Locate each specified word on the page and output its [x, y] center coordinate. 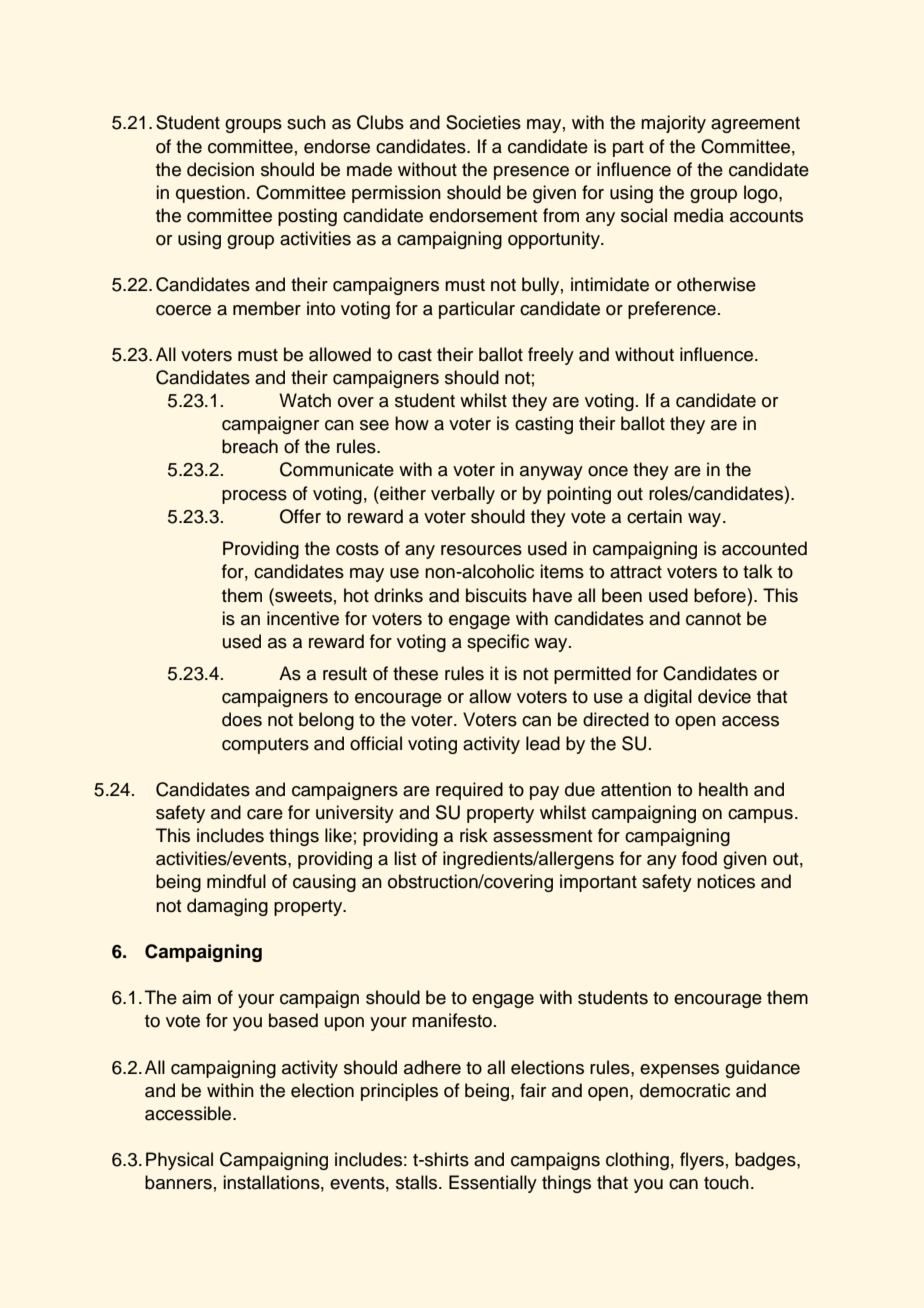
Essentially [493, 1184]
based [293, 1020]
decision [220, 169]
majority [673, 124]
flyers [702, 1161]
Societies [483, 122]
